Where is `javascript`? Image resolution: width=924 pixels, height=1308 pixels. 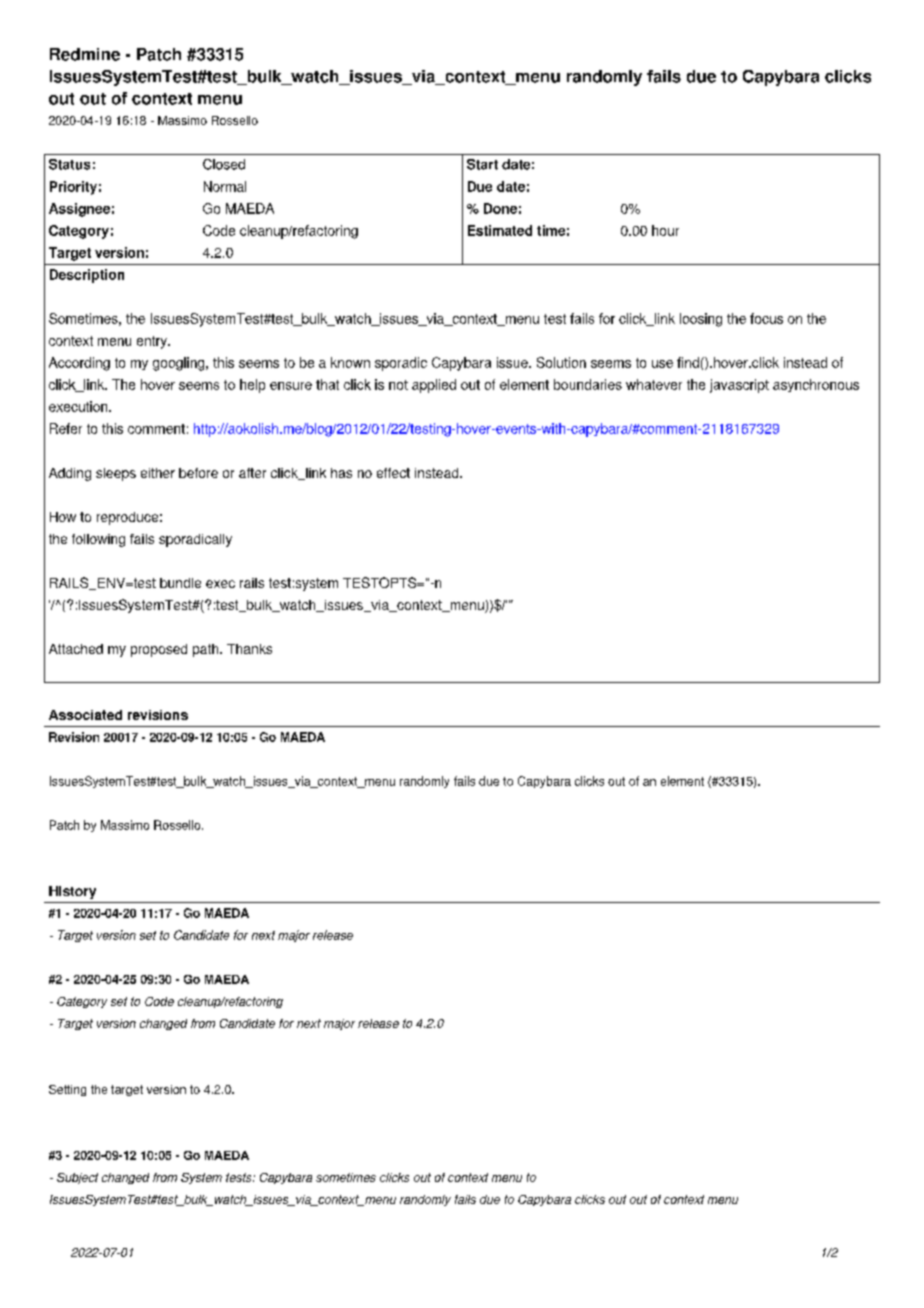 javascript is located at coordinates (739, 386).
